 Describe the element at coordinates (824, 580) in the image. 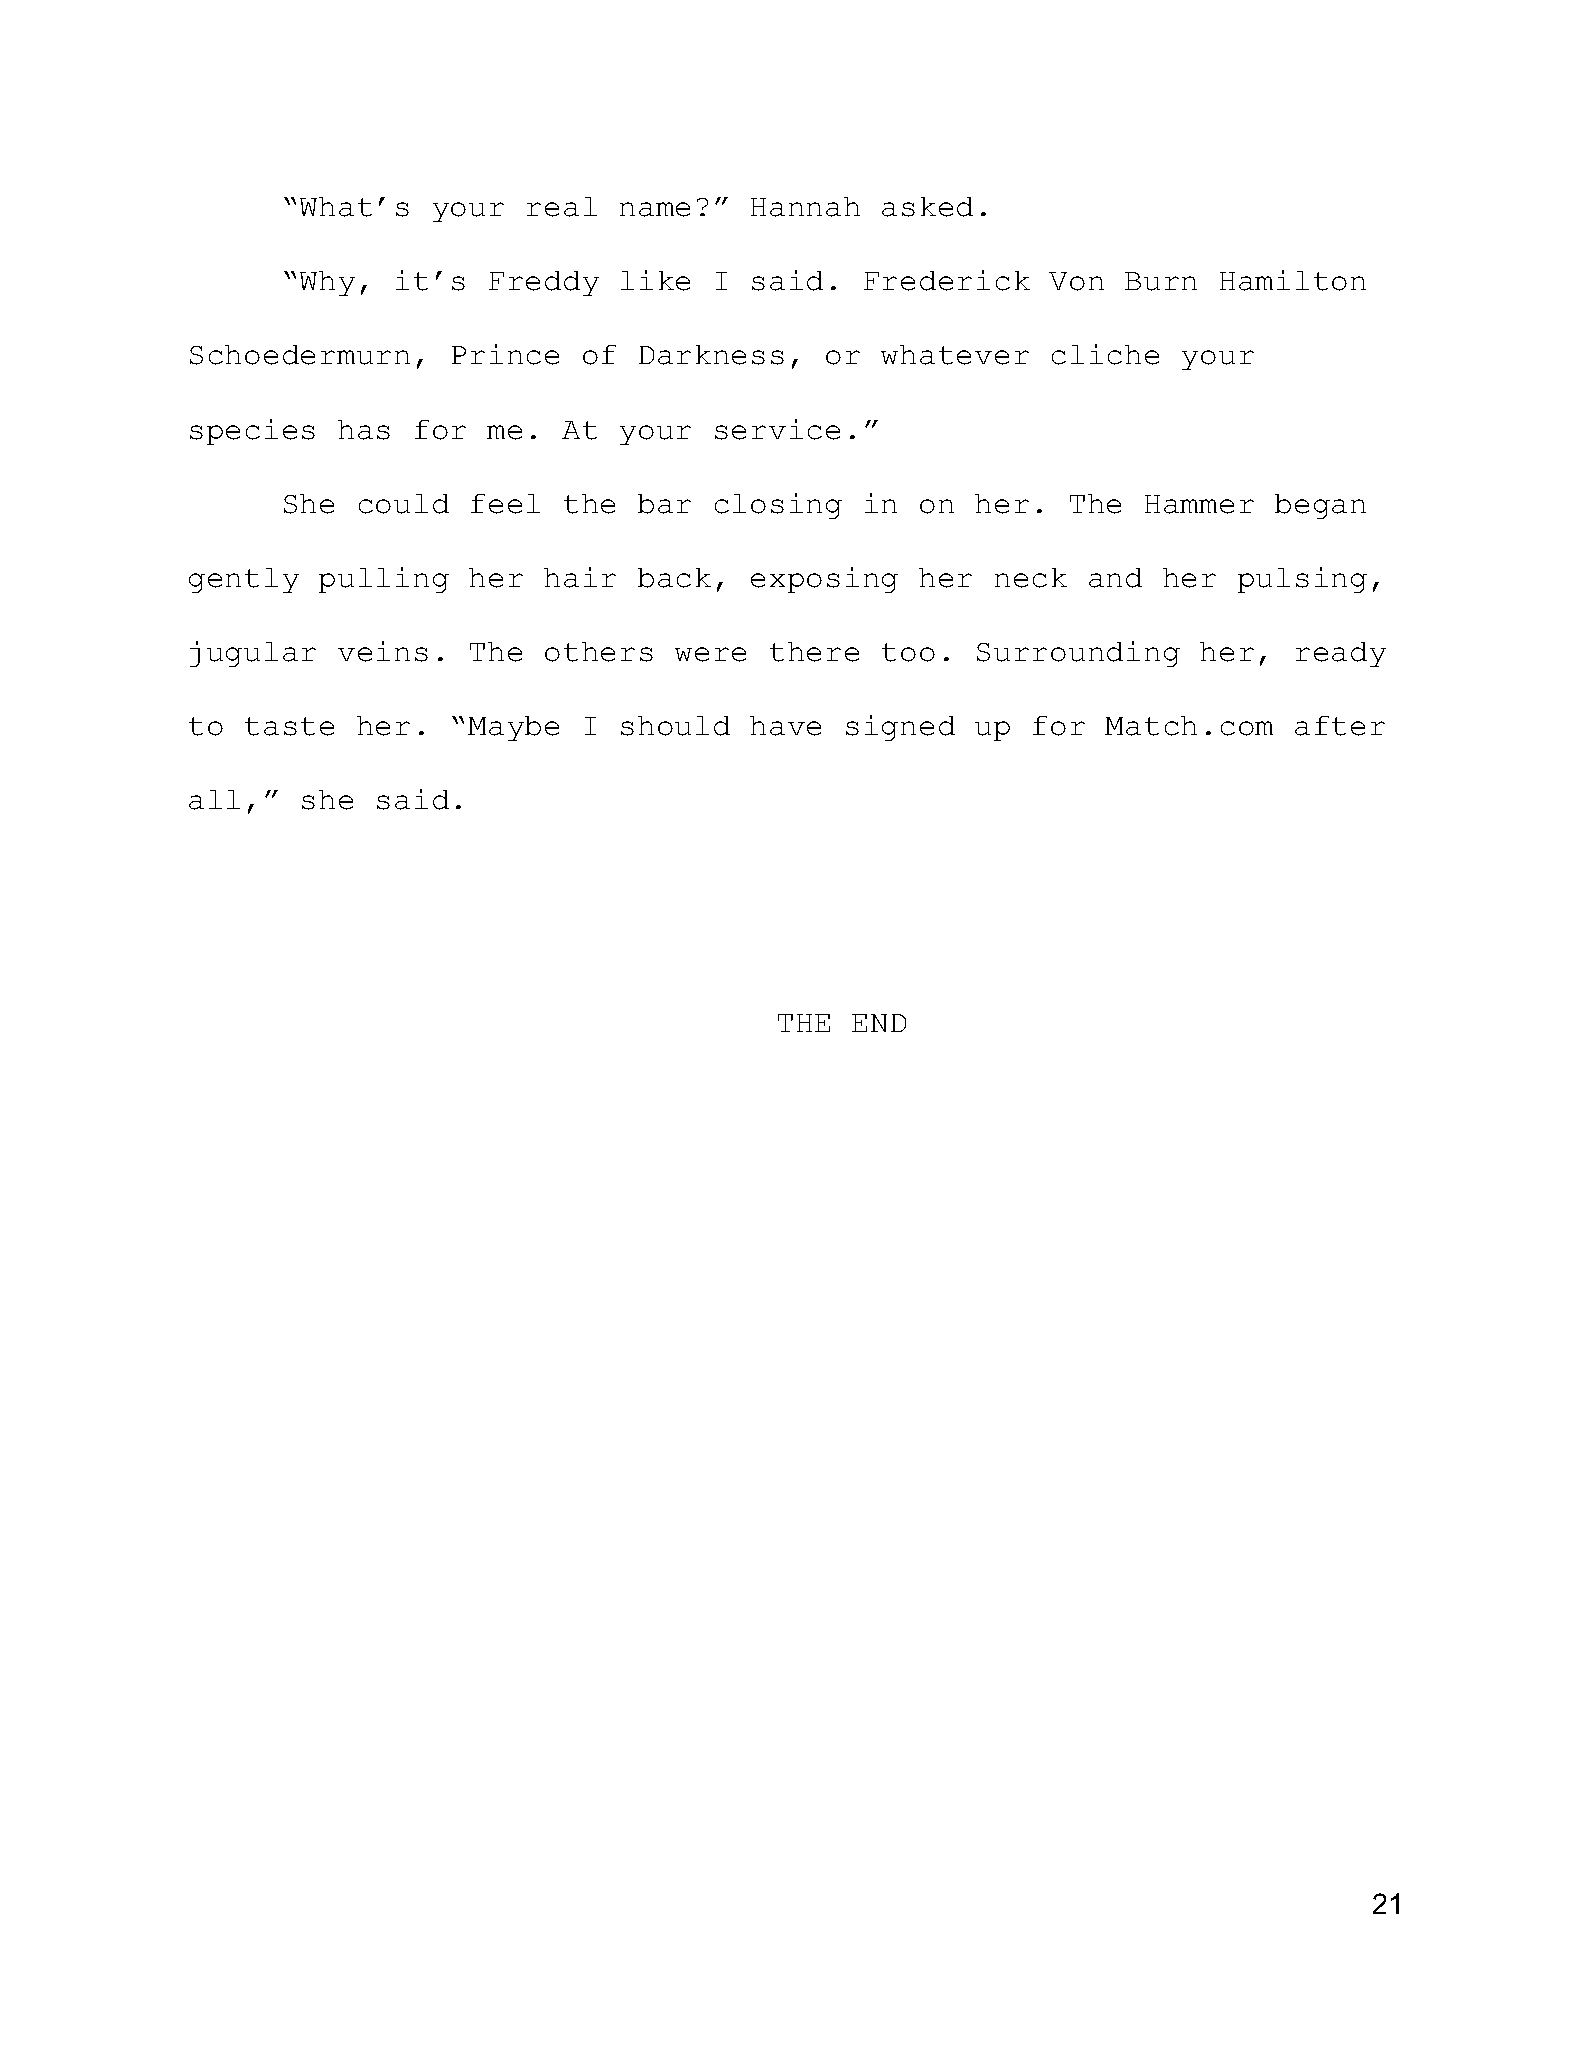

I see `exposing` at that location.
